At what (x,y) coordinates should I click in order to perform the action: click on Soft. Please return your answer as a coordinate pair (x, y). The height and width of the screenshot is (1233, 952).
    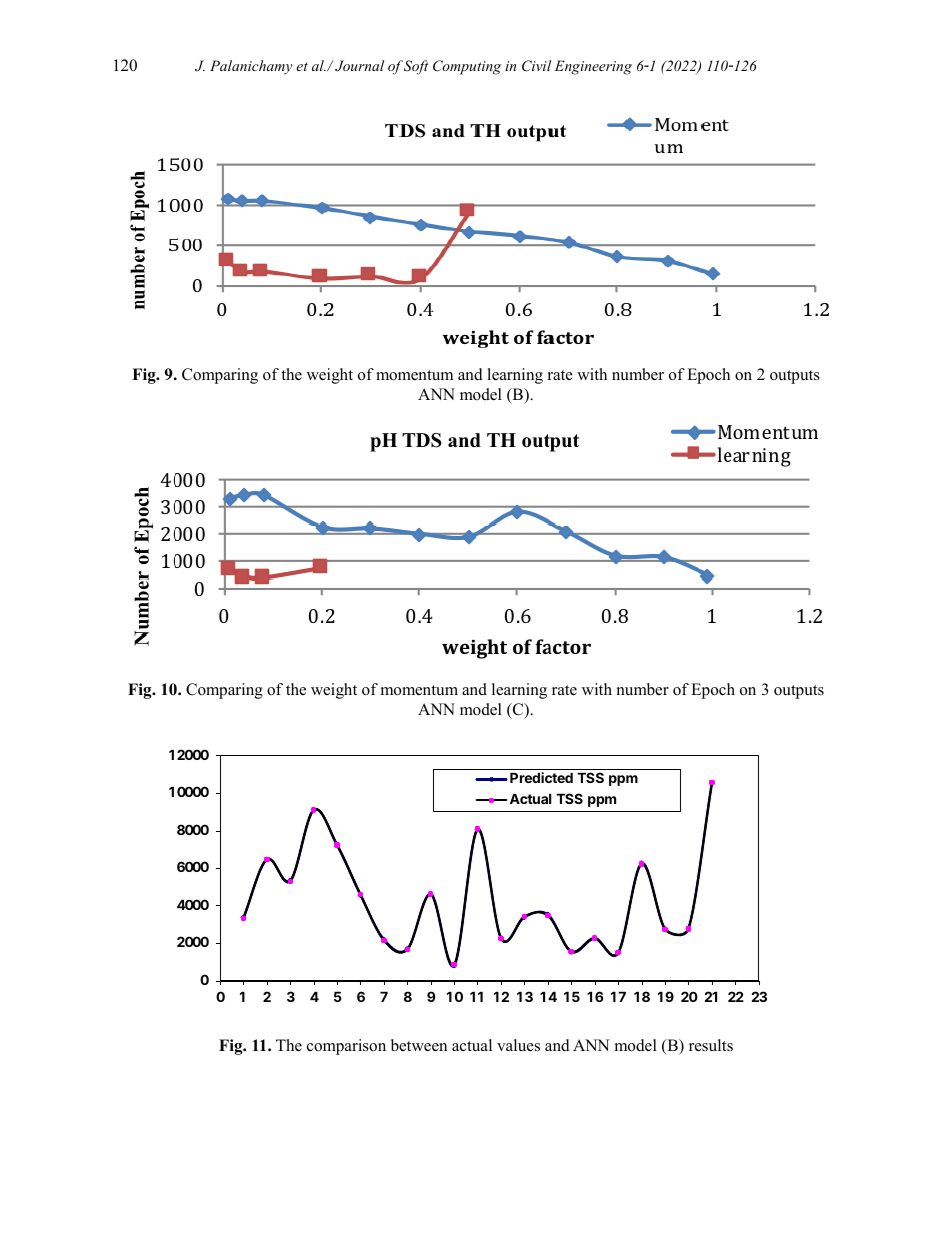
    Looking at the image, I should click on (416, 67).
